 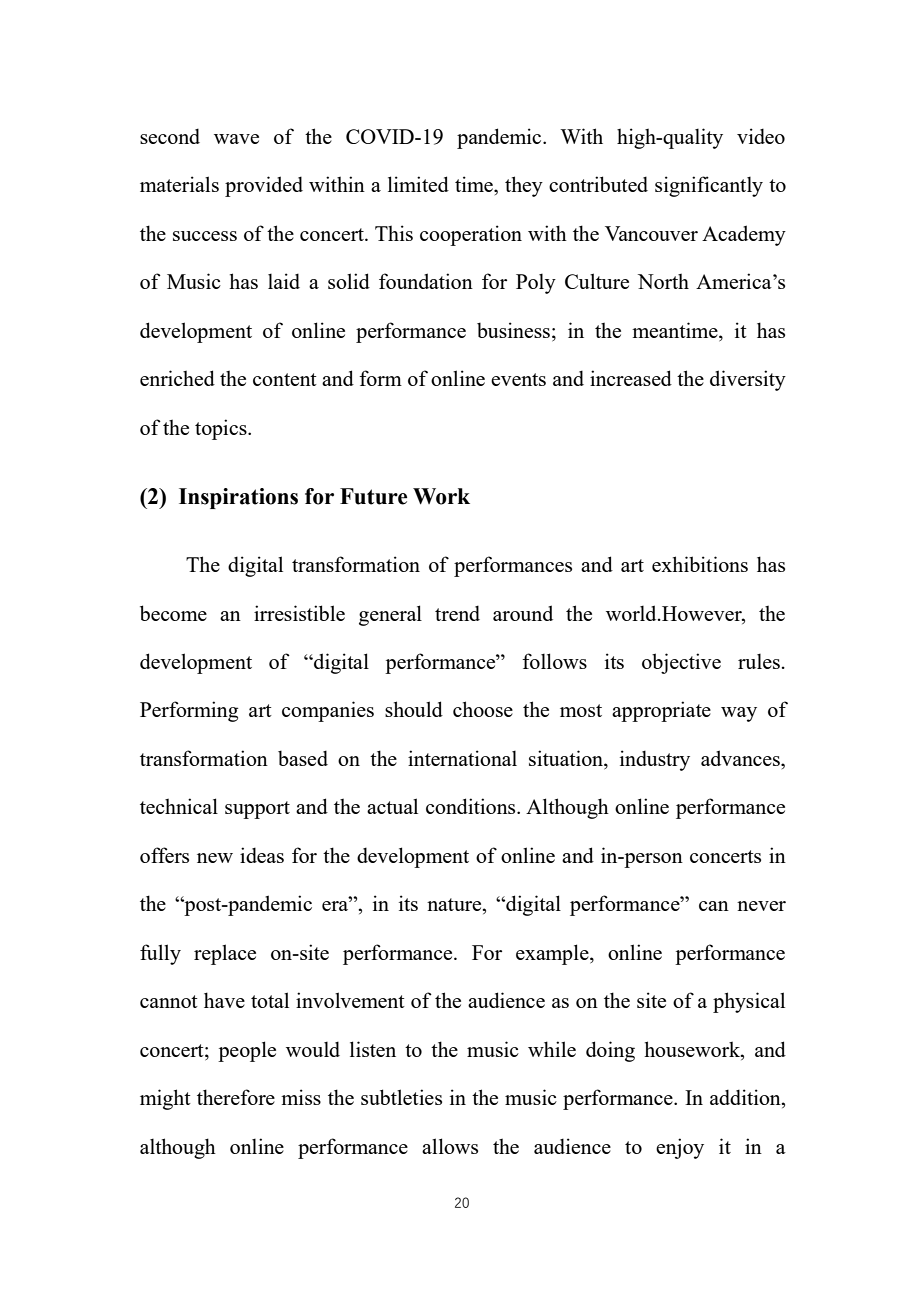 I want to click on allows, so click(x=450, y=1146).
